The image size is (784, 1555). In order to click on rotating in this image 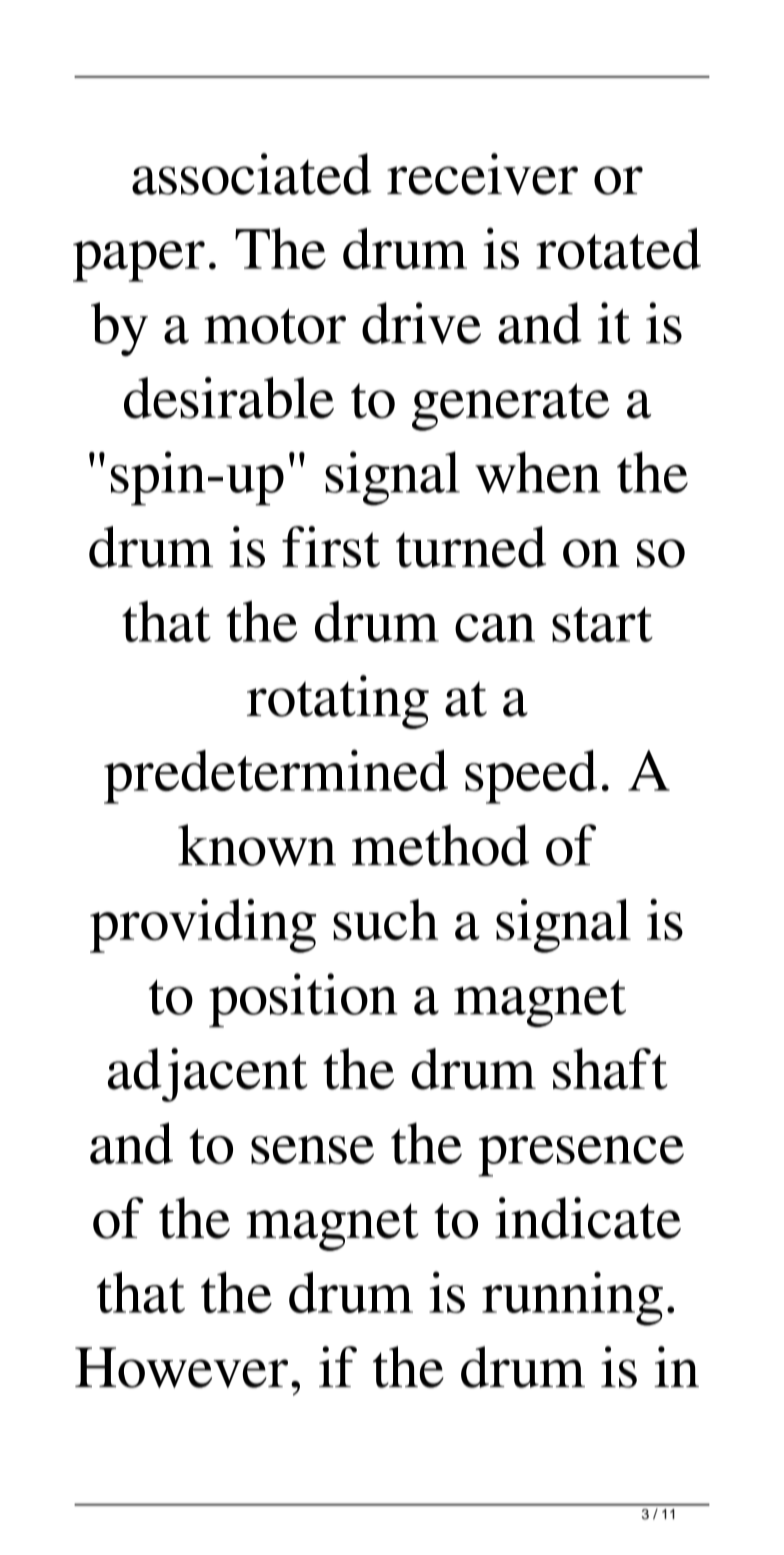, I will do `click(338, 702)`.
